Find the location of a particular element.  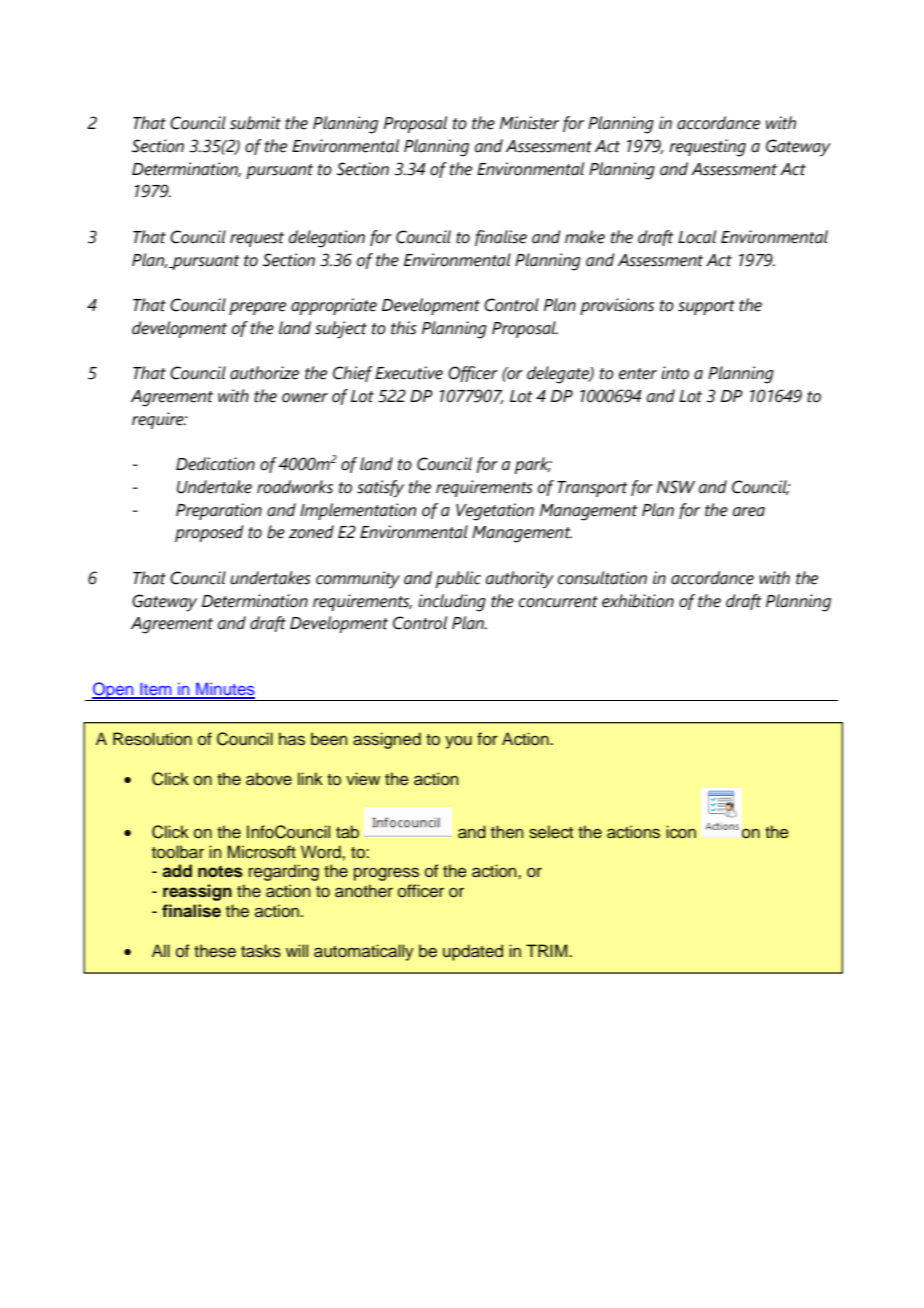

these is located at coordinates (215, 951).
